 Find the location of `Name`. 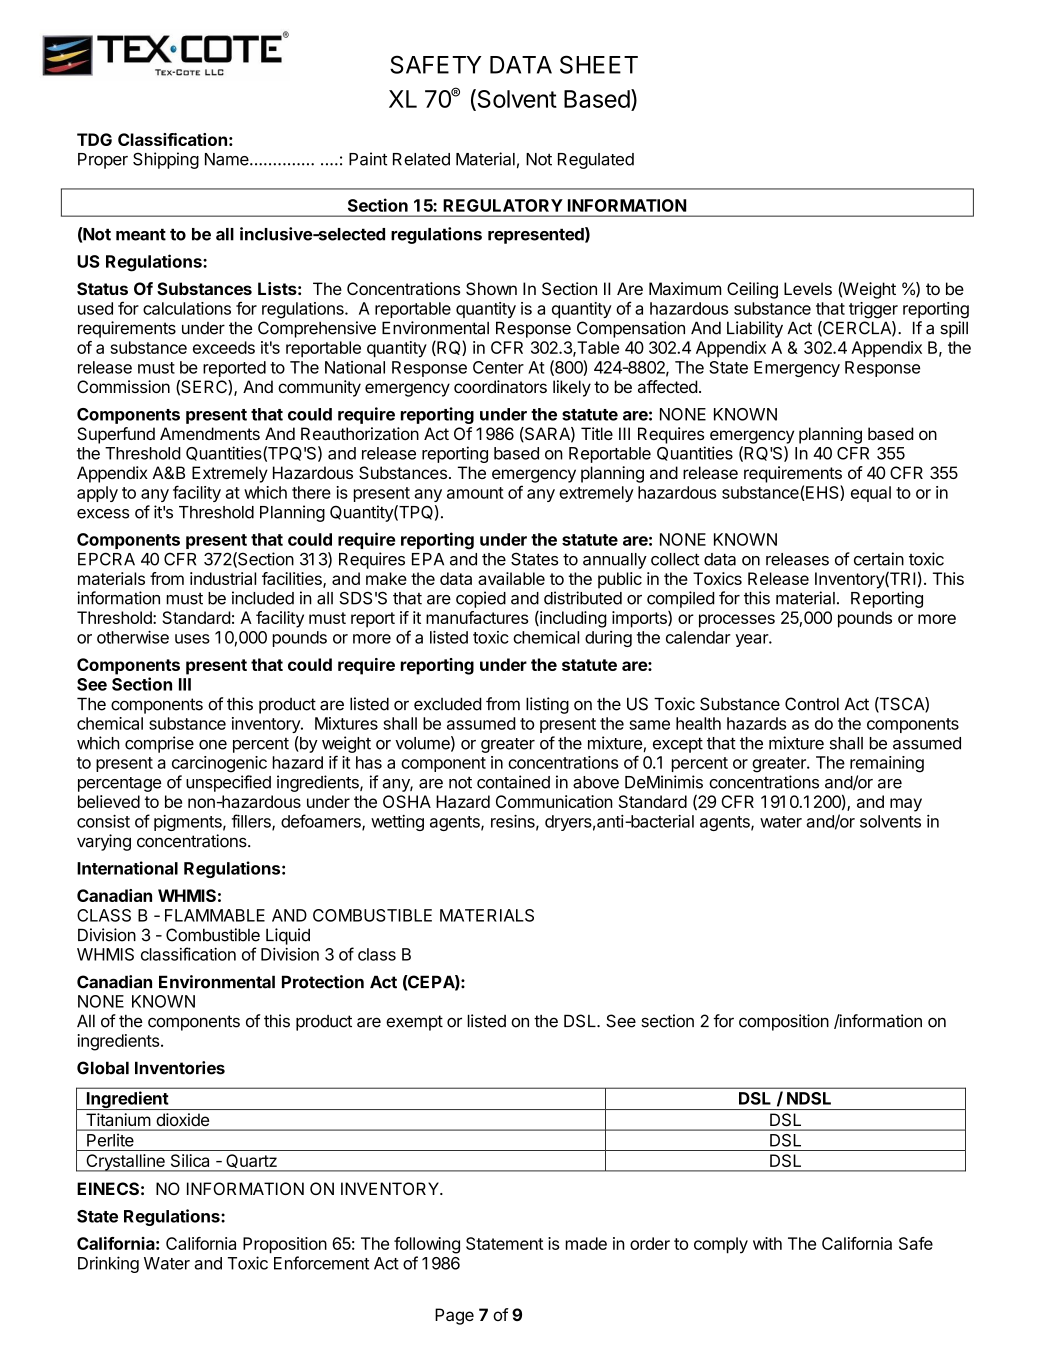

Name is located at coordinates (228, 159).
